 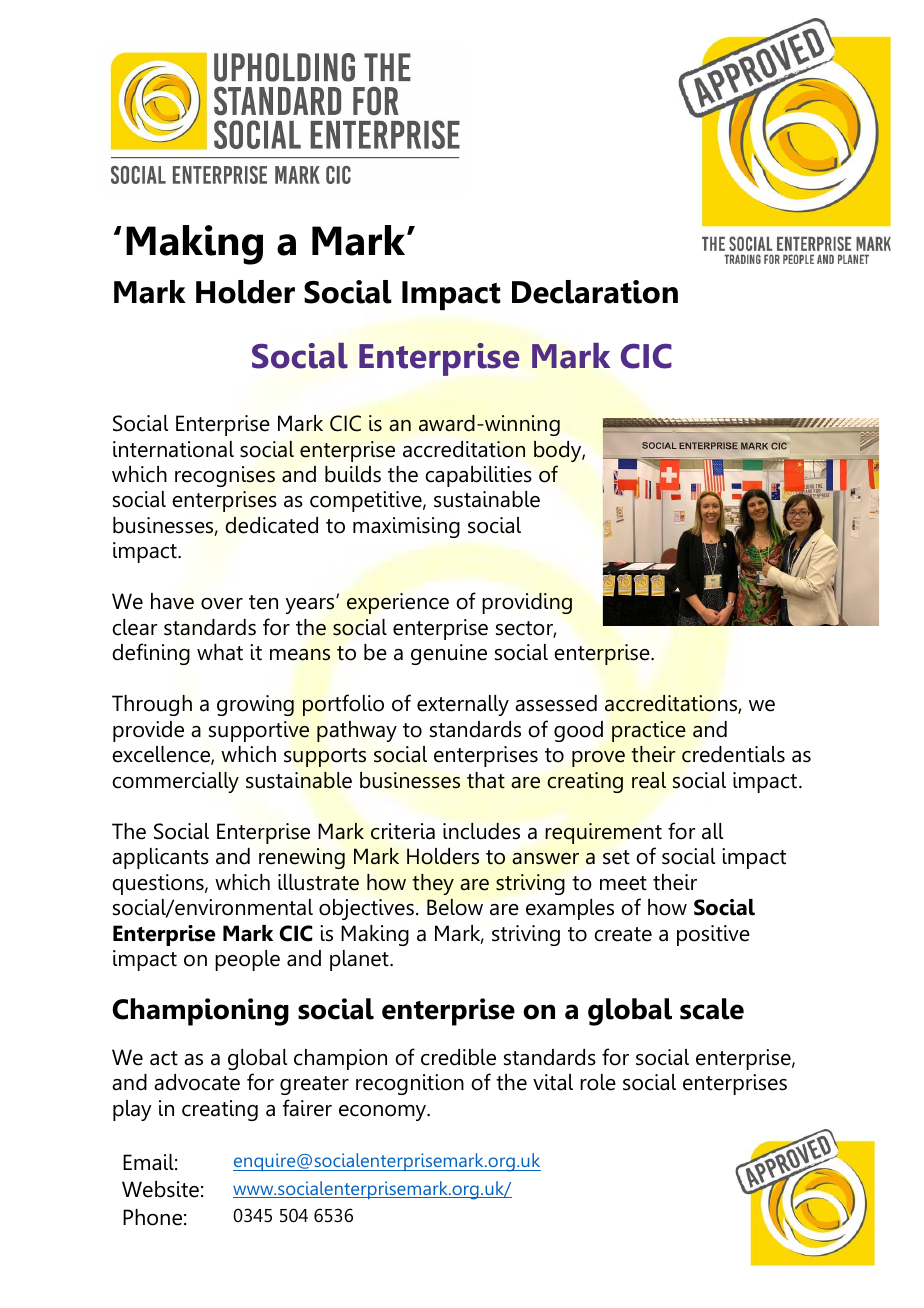 What do you see at coordinates (162, 755) in the screenshot?
I see `excellence` at bounding box center [162, 755].
